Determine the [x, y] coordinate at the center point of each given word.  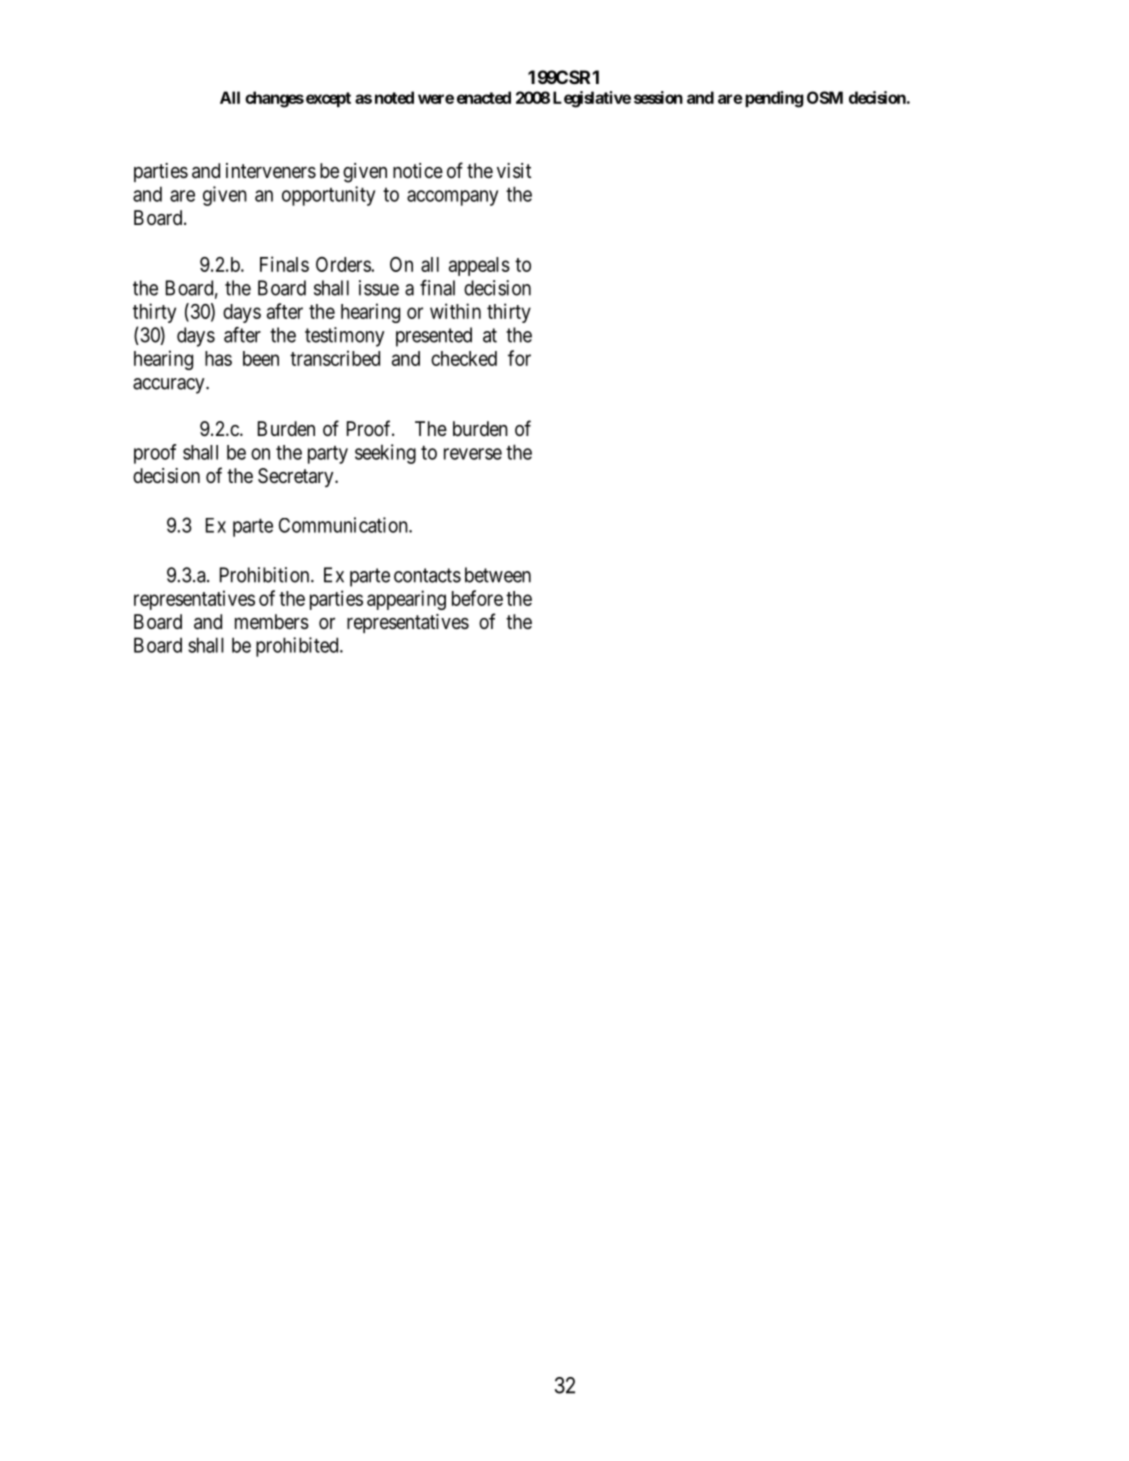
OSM [825, 97]
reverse [473, 454]
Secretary [297, 477]
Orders [344, 264]
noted [394, 97]
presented [434, 337]
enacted [484, 97]
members [272, 622]
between [498, 575]
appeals [479, 266]
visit [514, 171]
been [261, 358]
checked [464, 358]
